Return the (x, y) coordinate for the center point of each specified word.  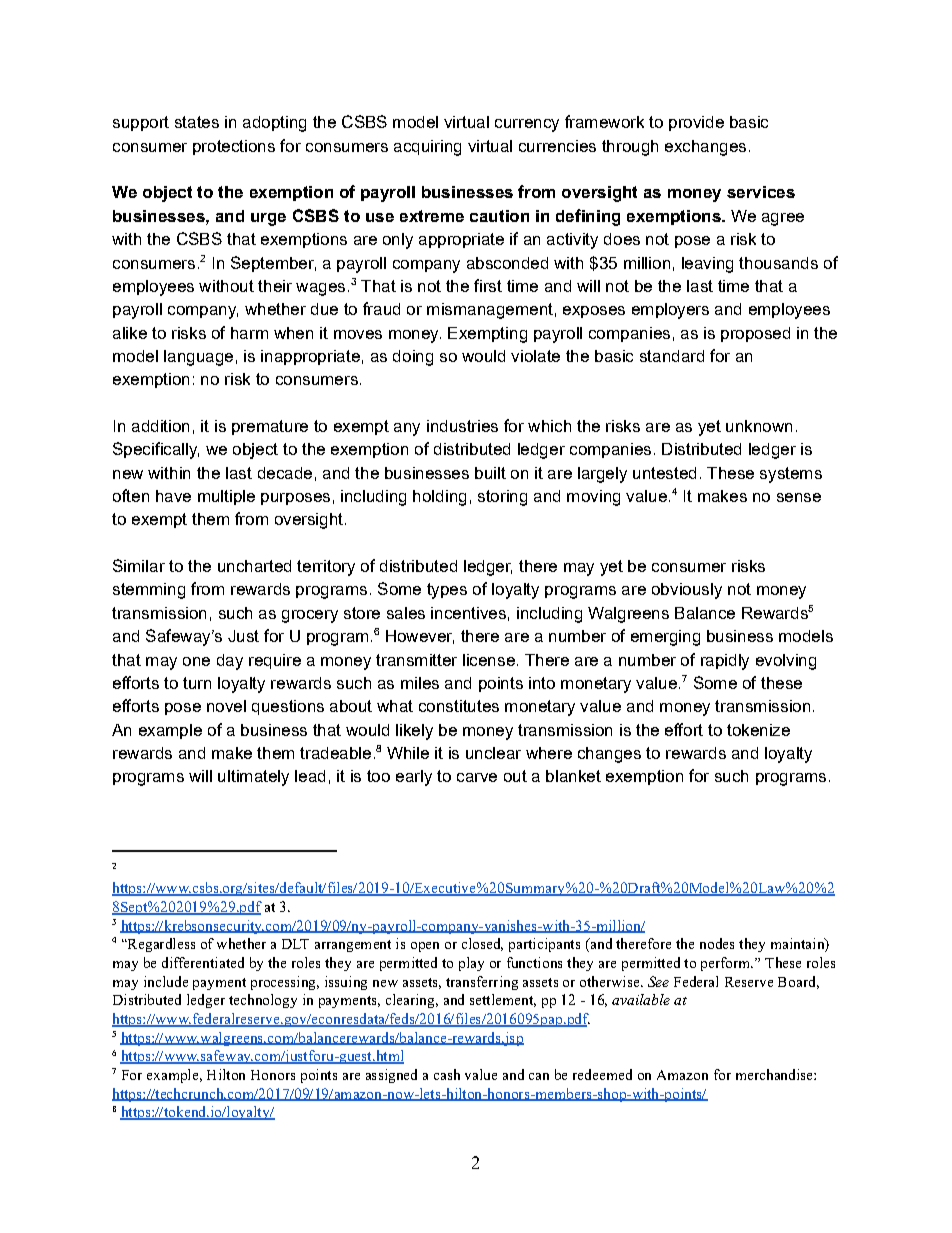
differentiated (203, 962)
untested (664, 473)
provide (696, 123)
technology (263, 1001)
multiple (226, 497)
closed (482, 944)
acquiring (427, 148)
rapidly (725, 662)
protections (234, 147)
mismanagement (490, 311)
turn (197, 683)
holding (439, 498)
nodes (717, 943)
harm (249, 333)
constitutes (459, 706)
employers (670, 311)
